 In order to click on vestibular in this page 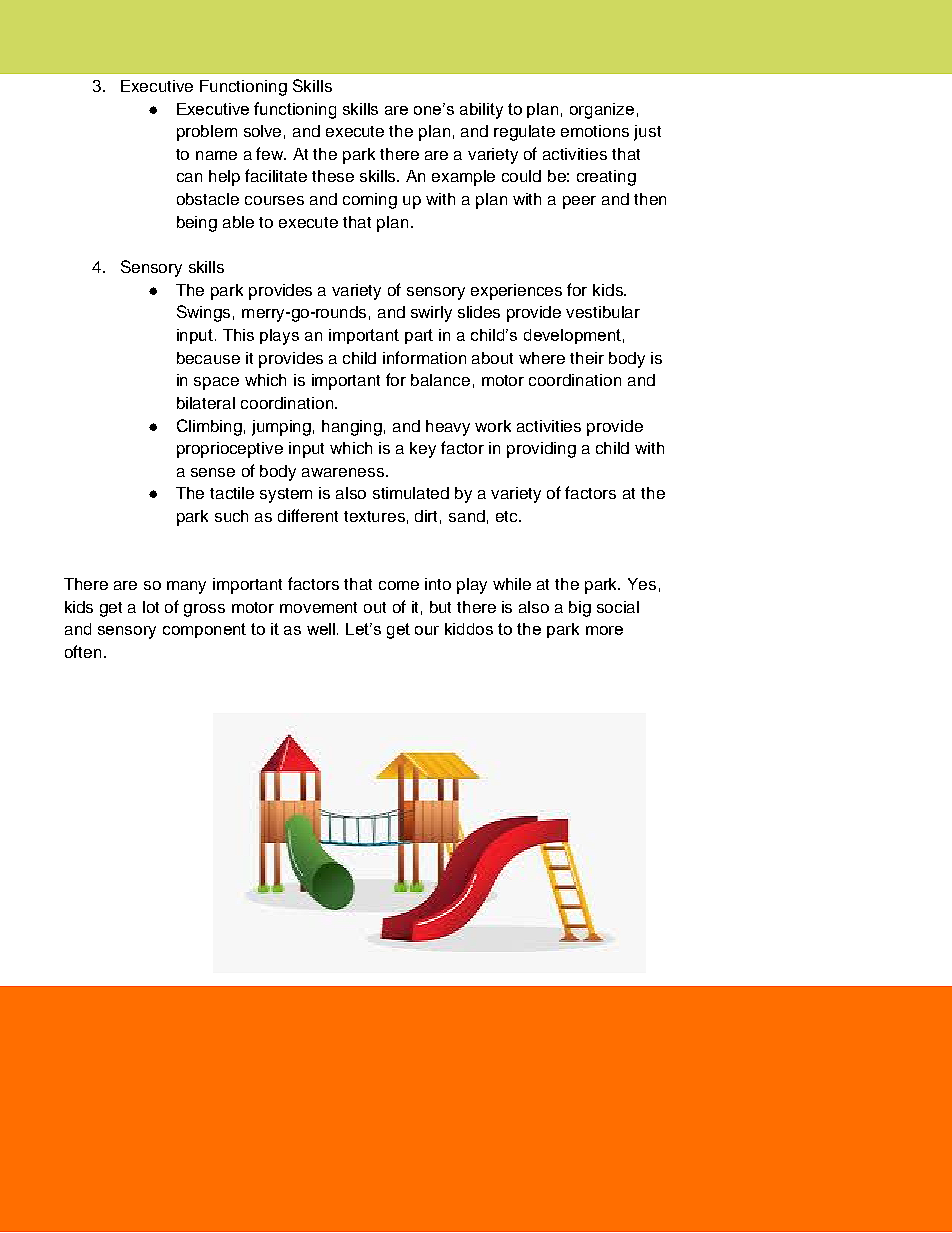, I will do `click(603, 312)`.
